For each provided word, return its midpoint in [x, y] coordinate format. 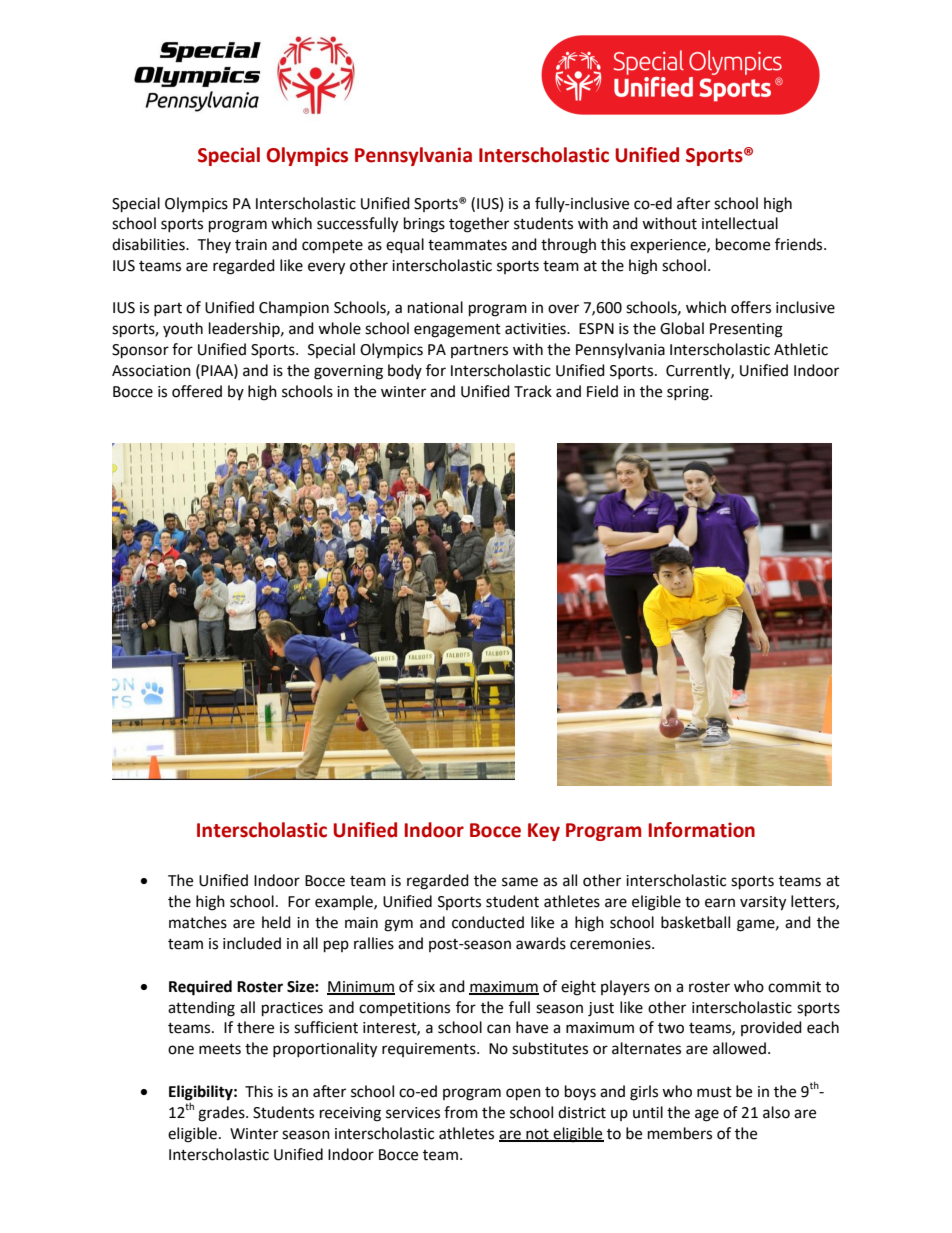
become [743, 244]
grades [222, 1114]
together [479, 225]
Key [544, 832]
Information [701, 830]
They [214, 245]
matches [198, 922]
